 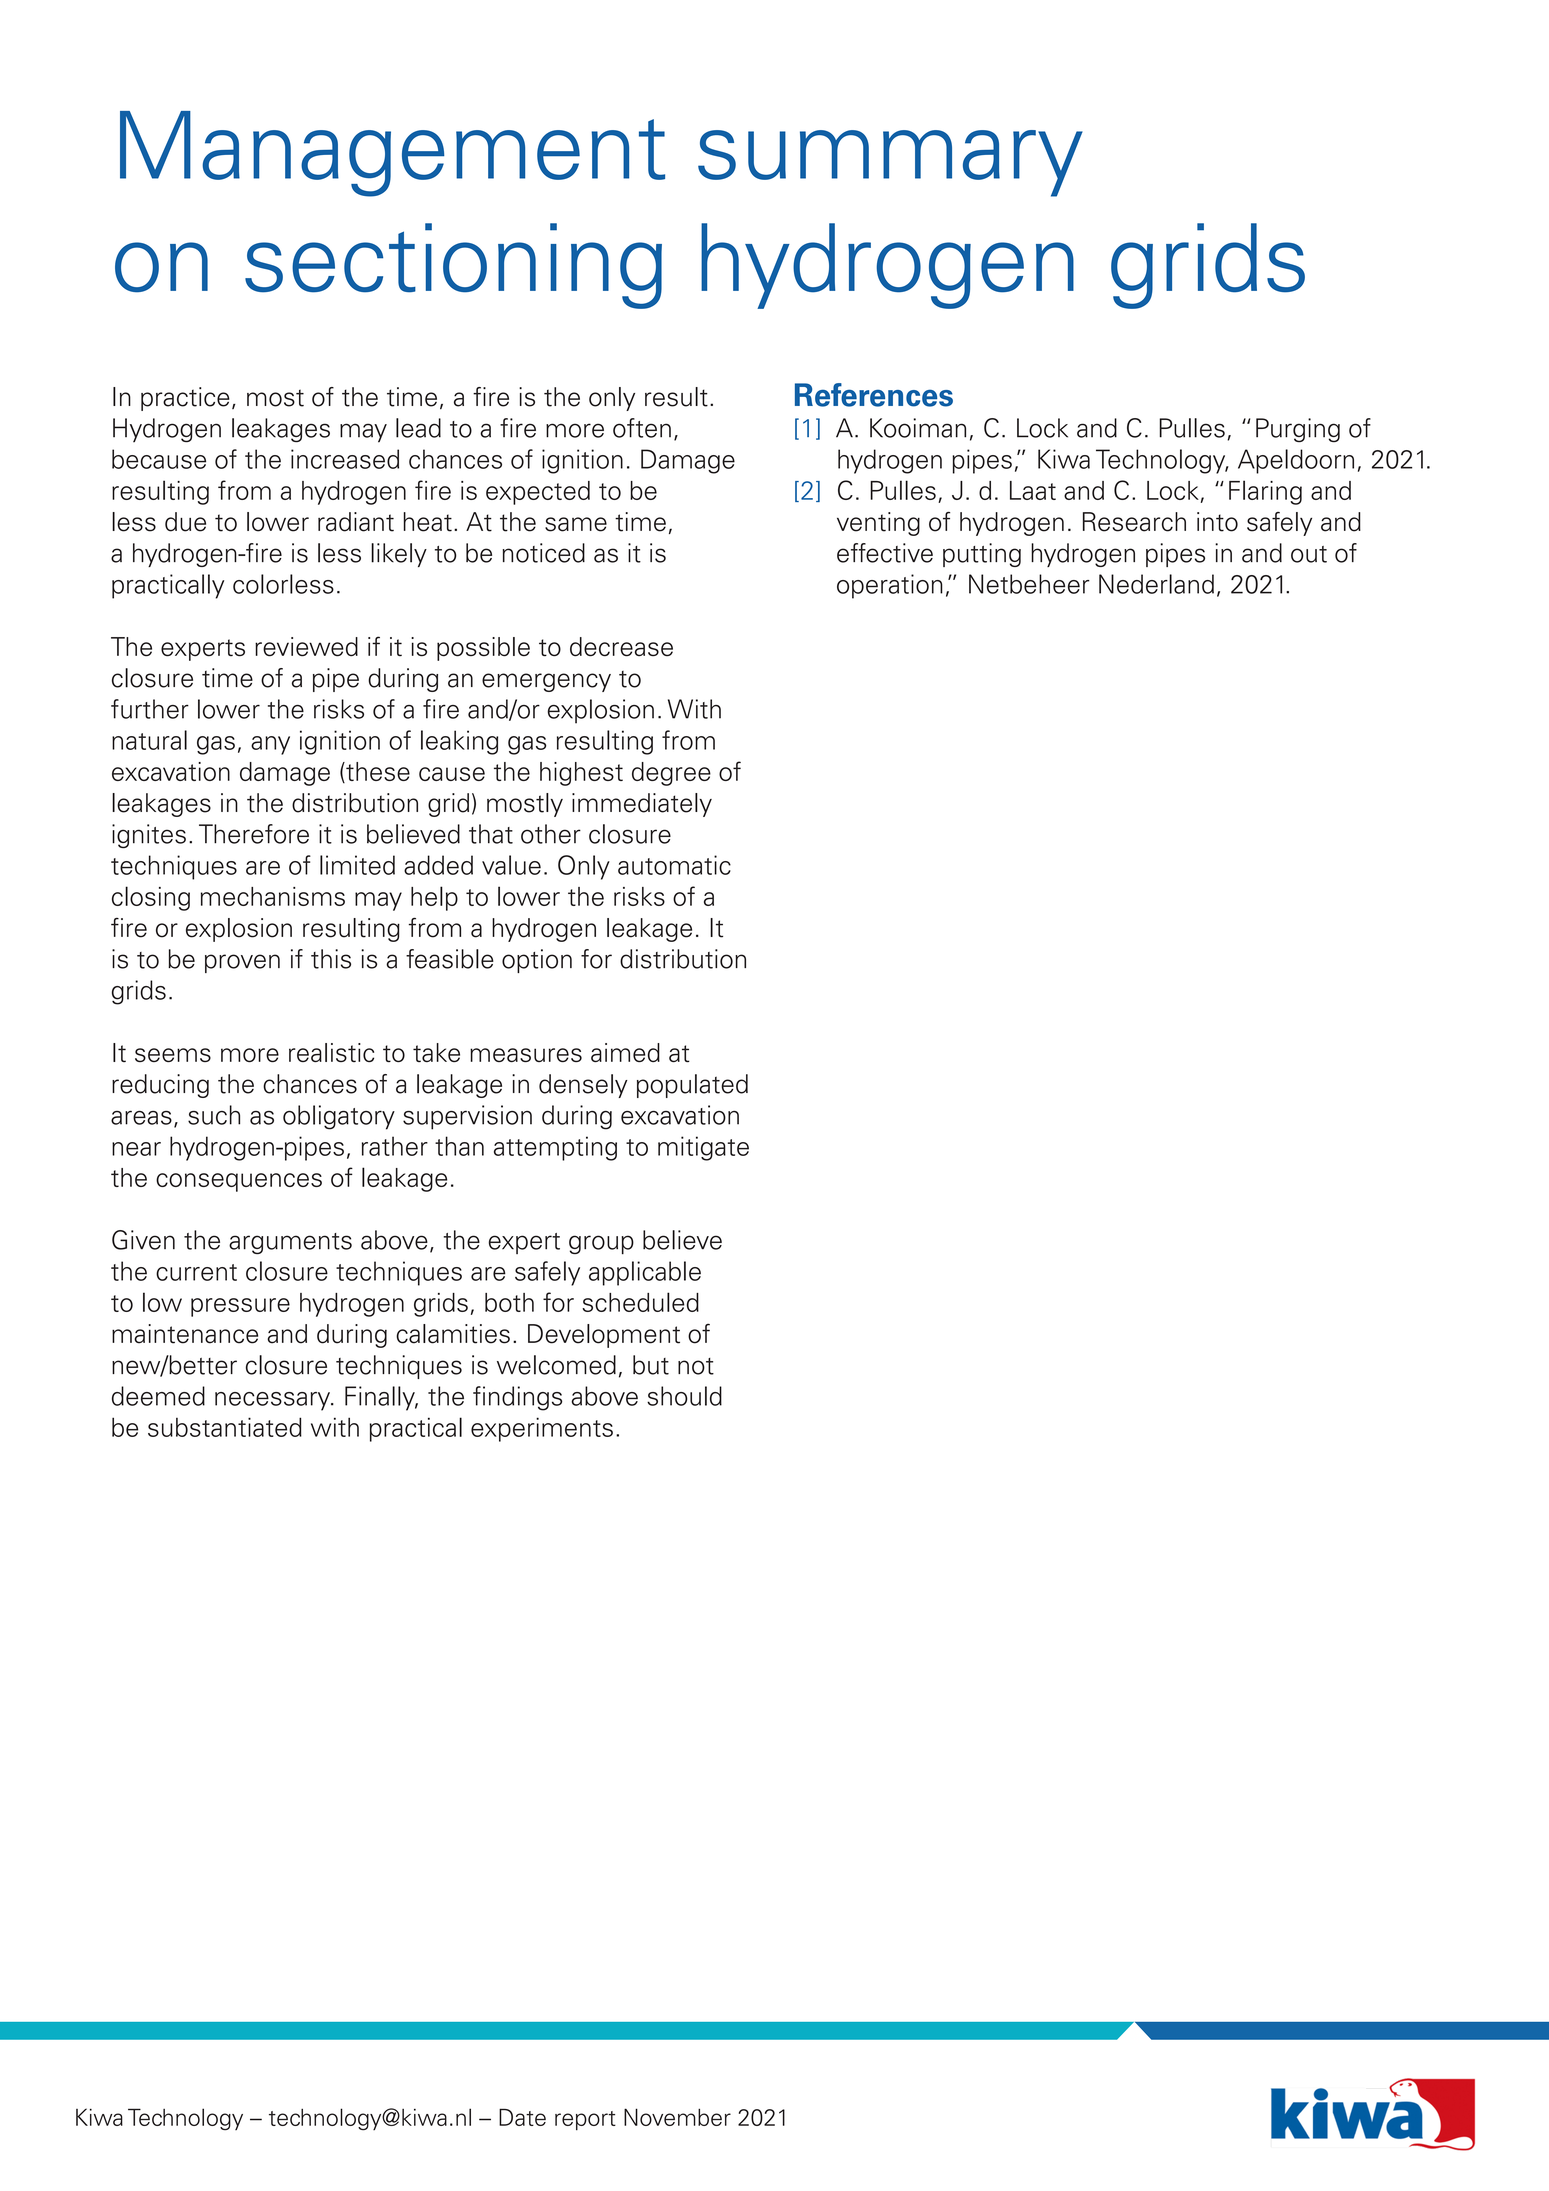 What do you see at coordinates (306, 647) in the page?
I see `reviewed` at bounding box center [306, 647].
